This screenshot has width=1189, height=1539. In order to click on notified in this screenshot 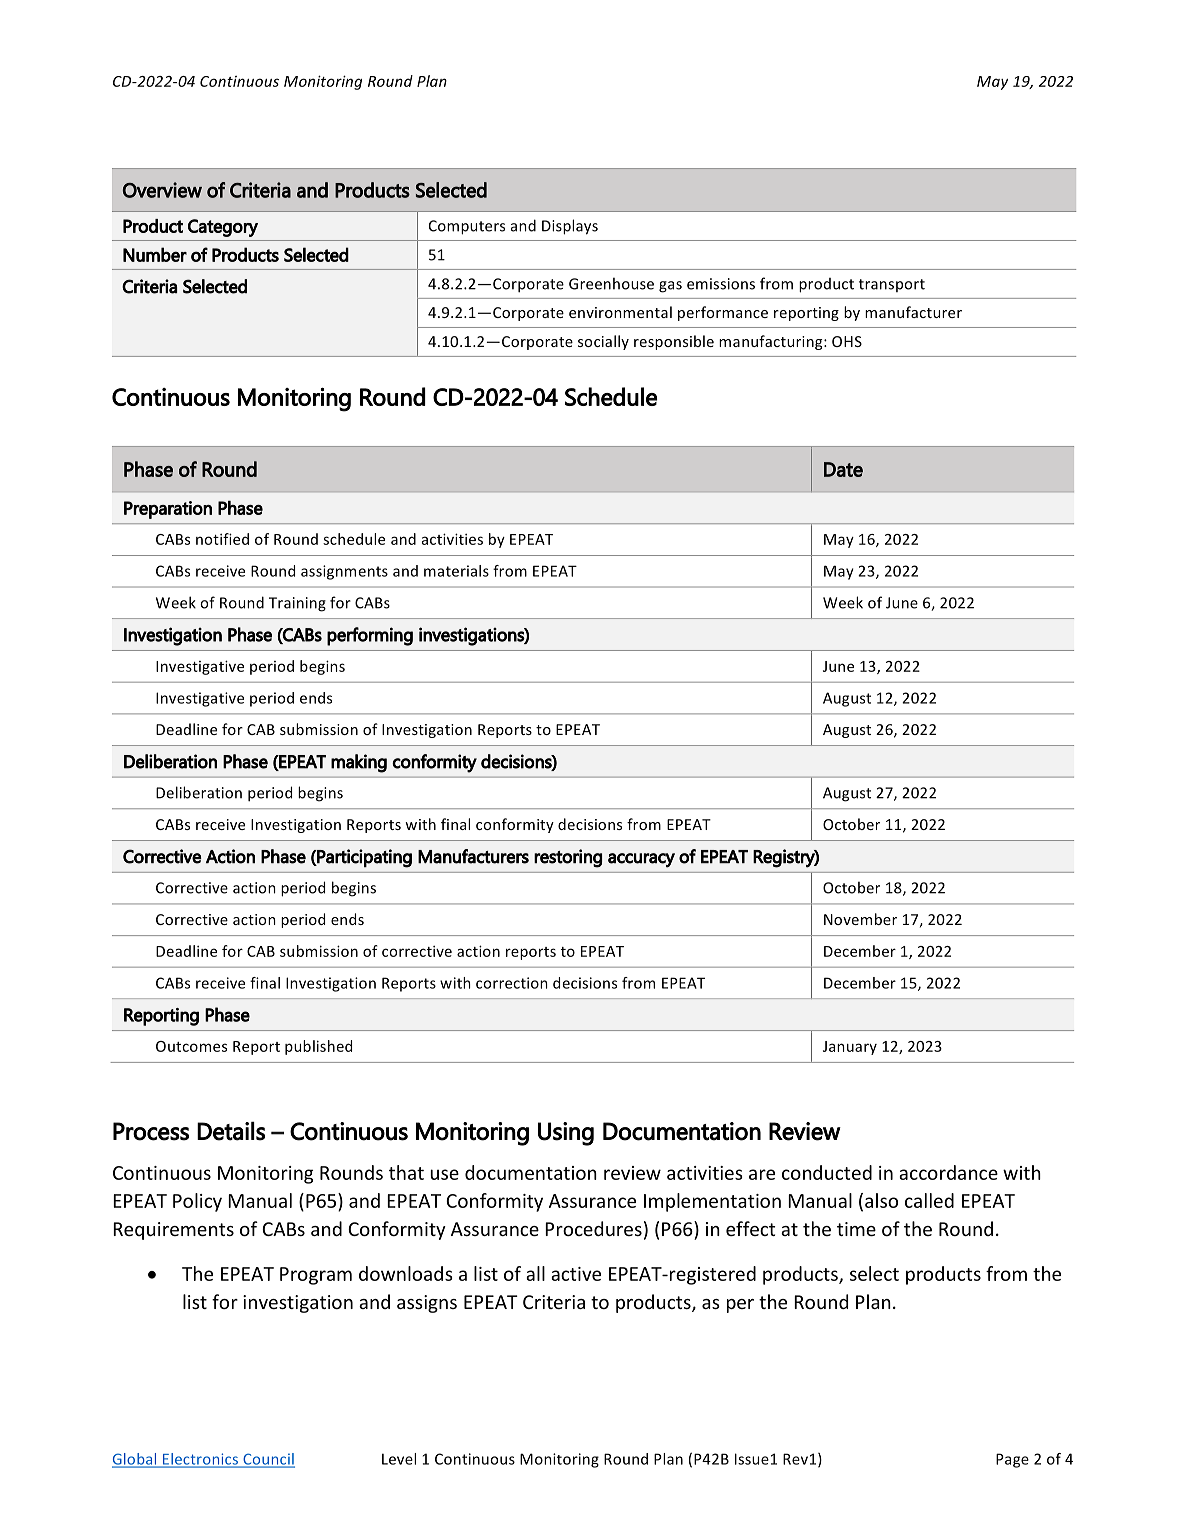, I will do `click(222, 539)`.
